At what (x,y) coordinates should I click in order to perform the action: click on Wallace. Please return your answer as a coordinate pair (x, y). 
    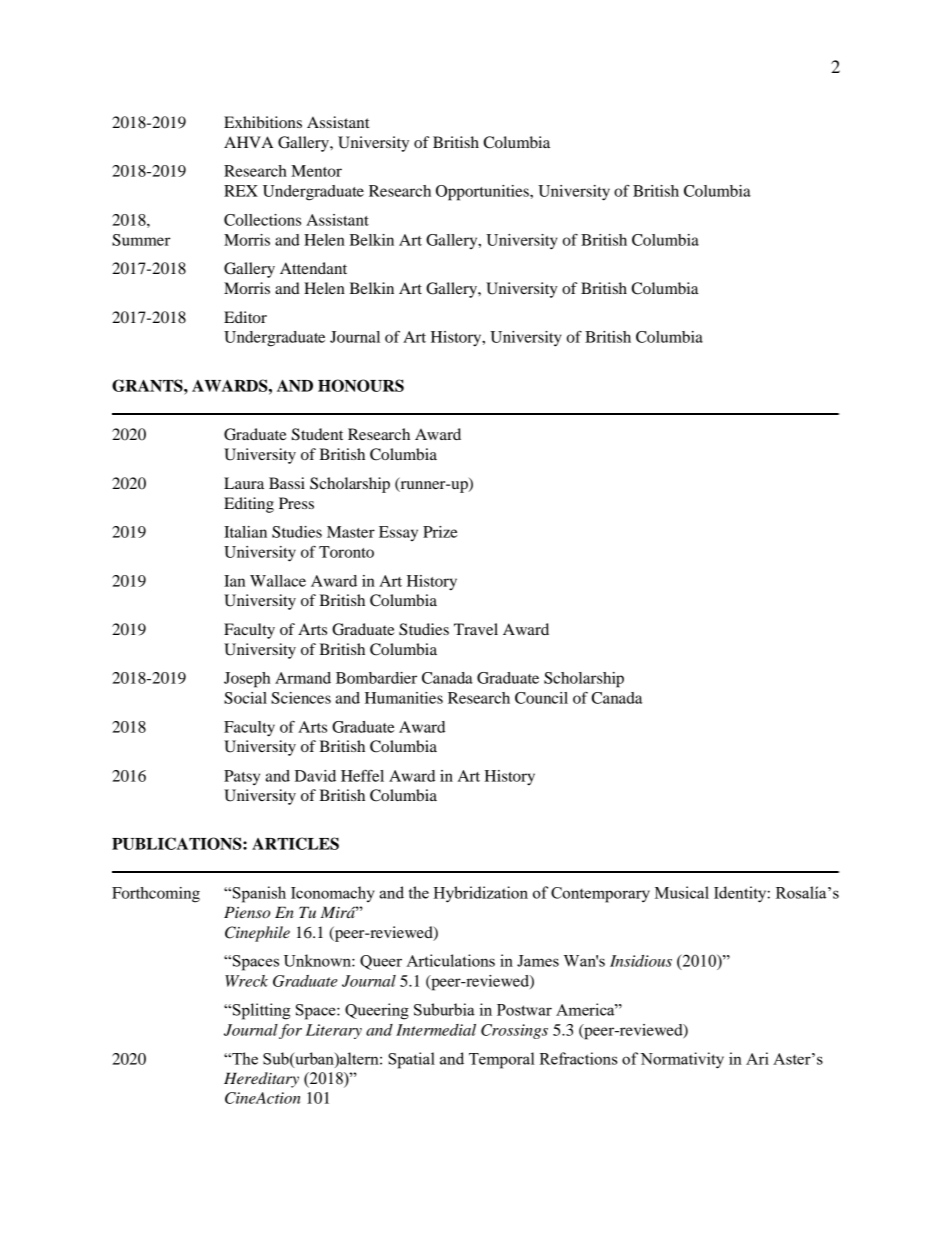
    Looking at the image, I should click on (278, 581).
